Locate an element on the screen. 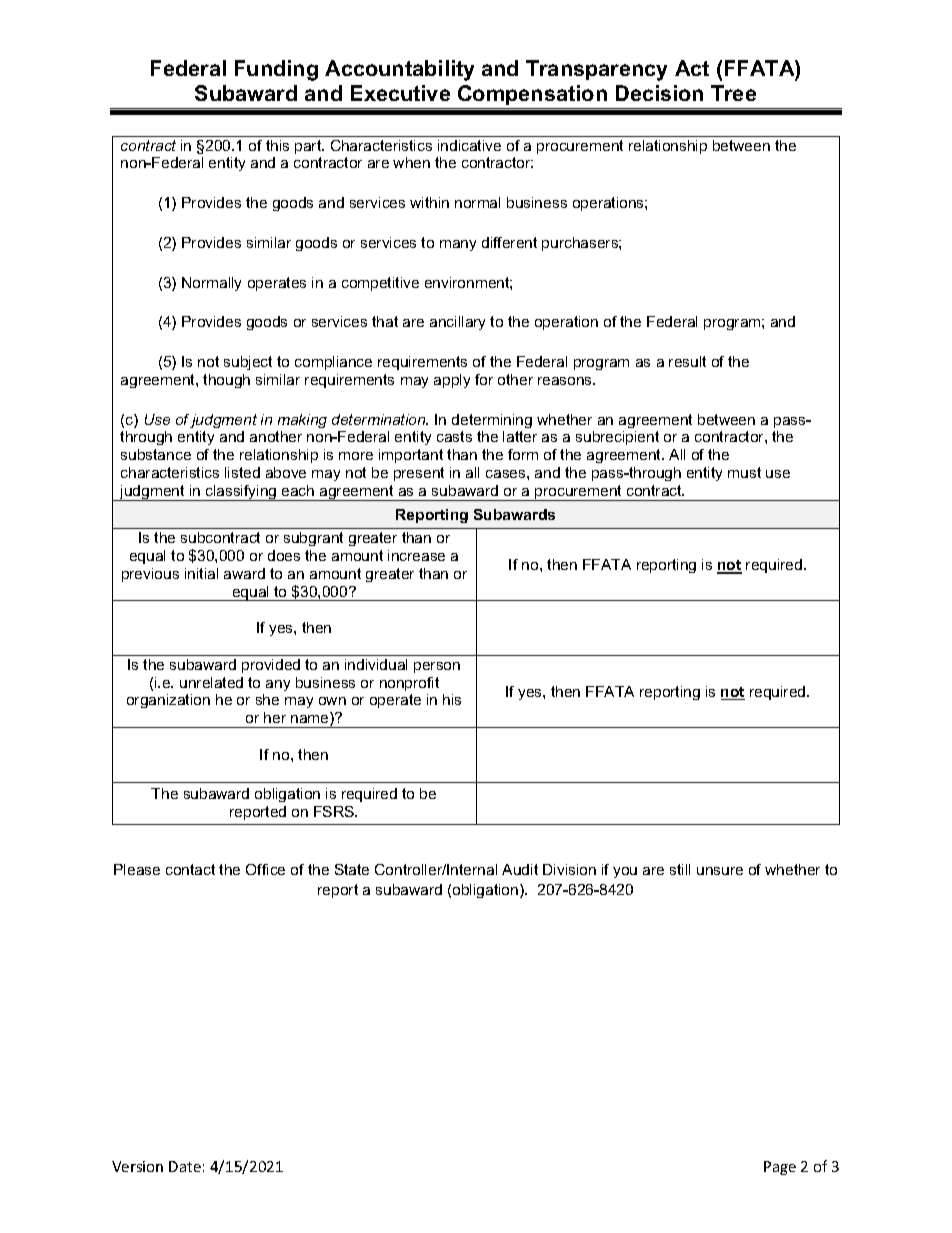  must is located at coordinates (744, 472).
